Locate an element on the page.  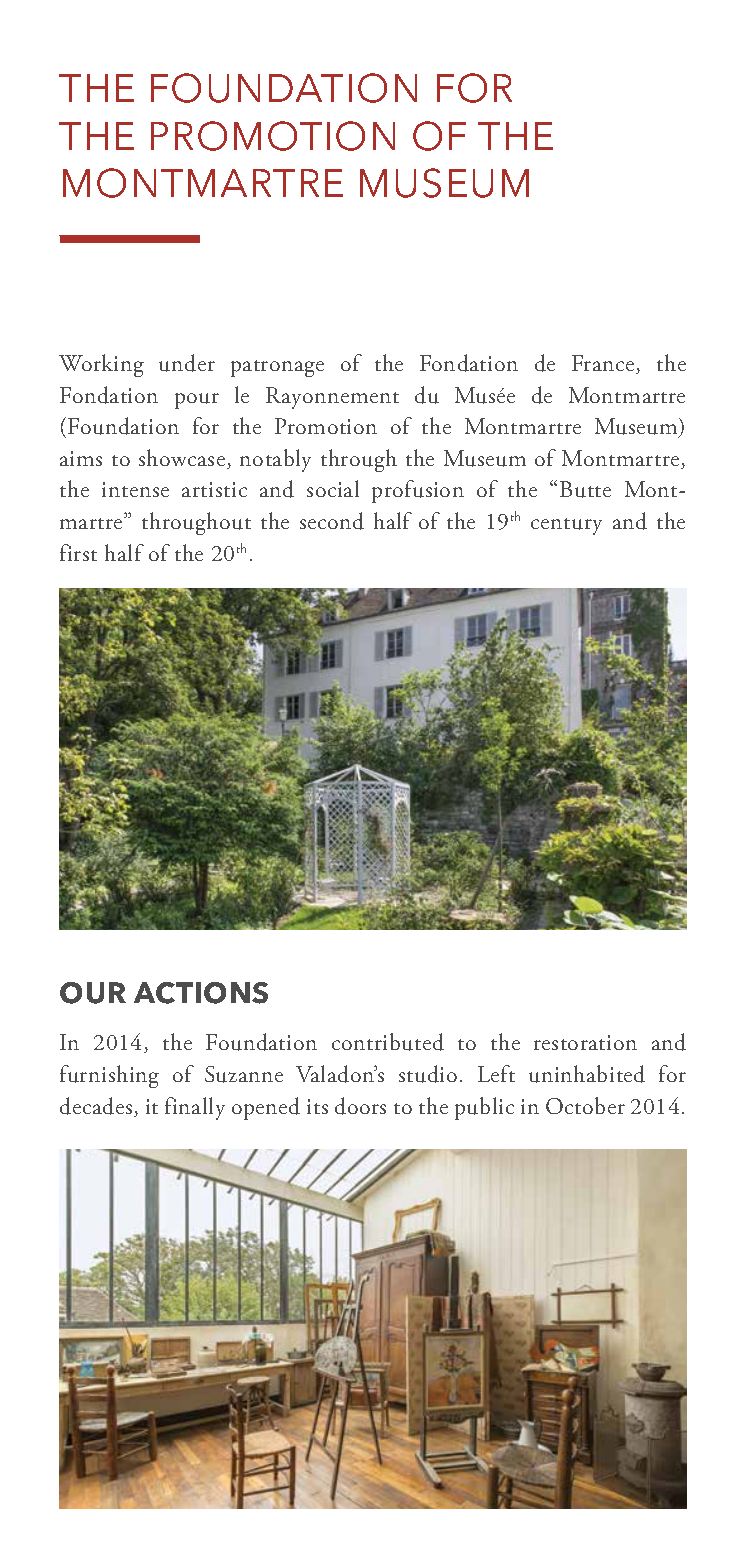
century is located at coordinates (566, 526).
